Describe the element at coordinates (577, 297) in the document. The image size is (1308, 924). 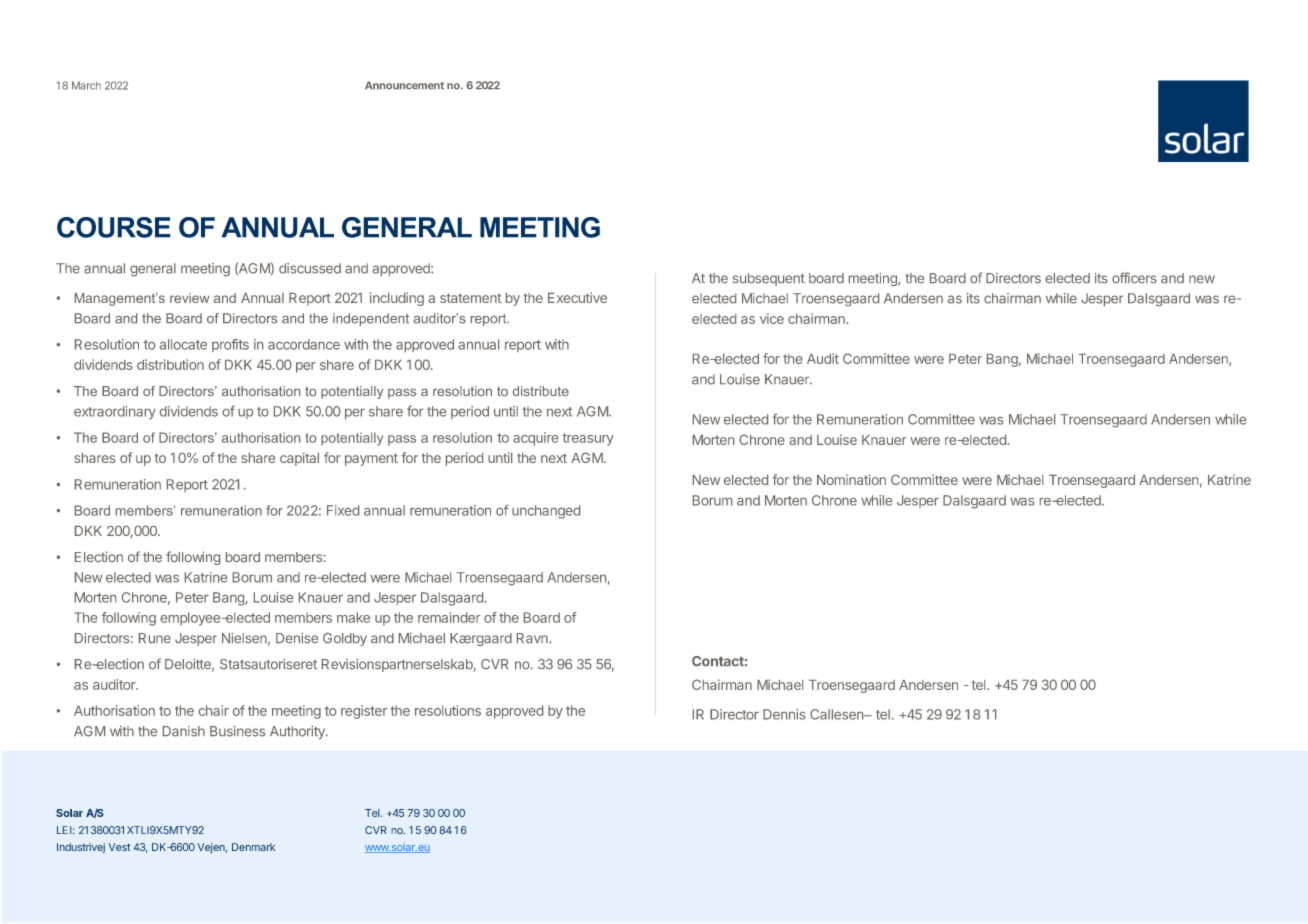
I see `Executive` at that location.
